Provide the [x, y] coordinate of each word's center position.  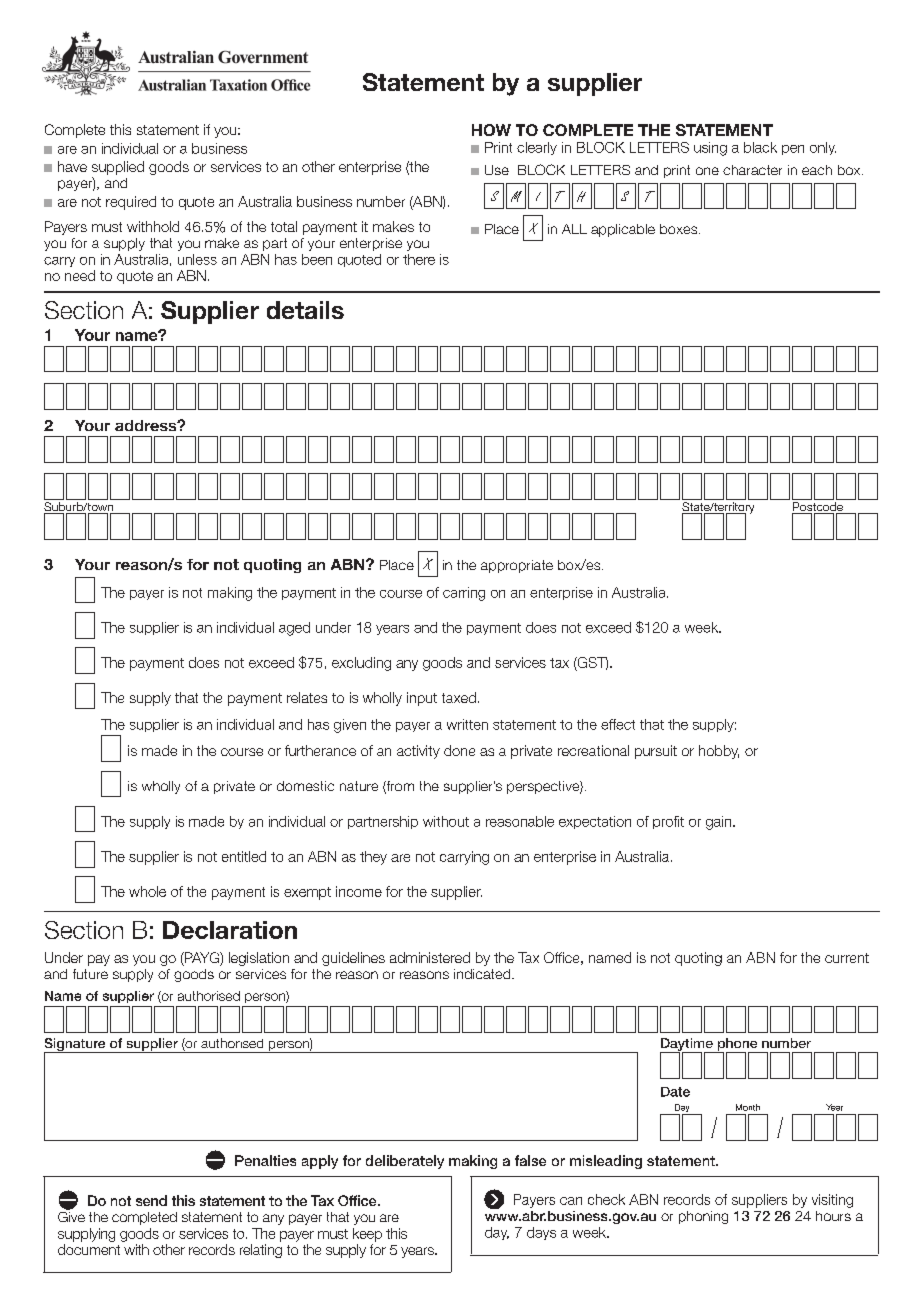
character [752, 170]
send [151, 1200]
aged [294, 629]
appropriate [517, 566]
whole [147, 891]
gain [718, 823]
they [373, 858]
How [491, 130]
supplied [118, 168]
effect [618, 724]
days [541, 1233]
